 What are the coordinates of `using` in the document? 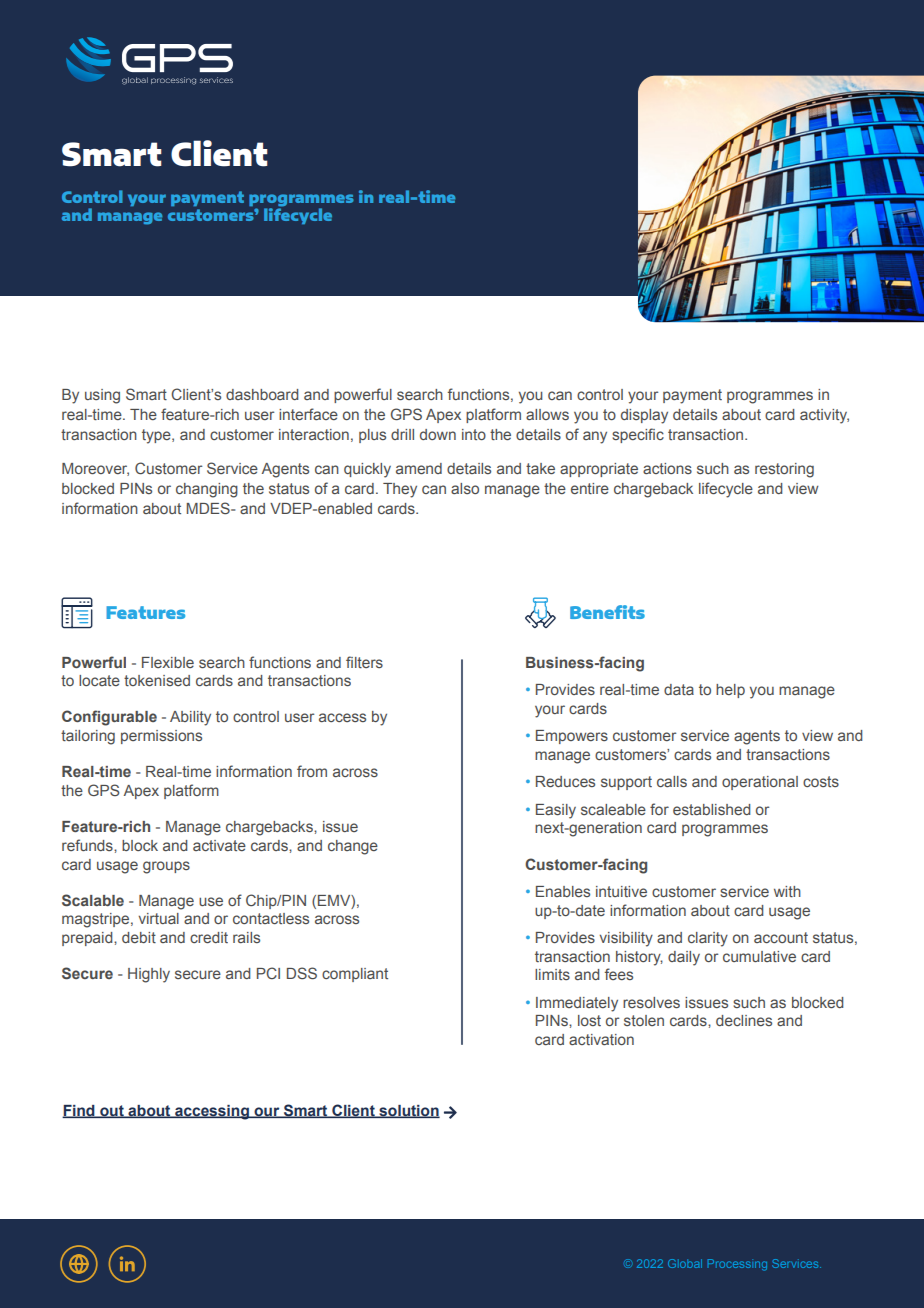 It's located at (102, 396).
